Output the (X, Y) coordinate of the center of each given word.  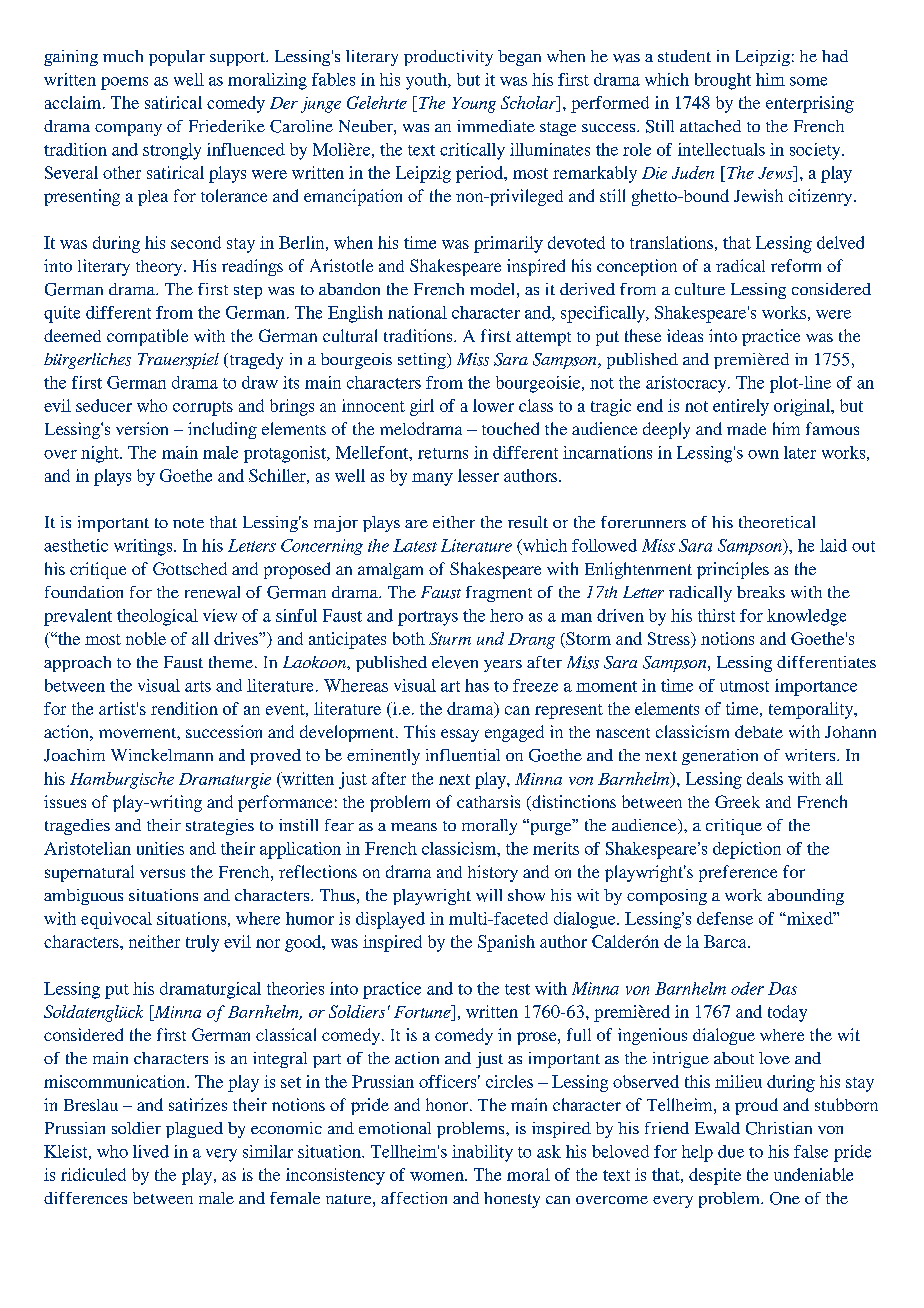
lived (151, 1151)
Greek (737, 801)
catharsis (488, 801)
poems (124, 83)
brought (723, 81)
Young (474, 105)
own (763, 454)
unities (160, 848)
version (142, 428)
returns (443, 453)
